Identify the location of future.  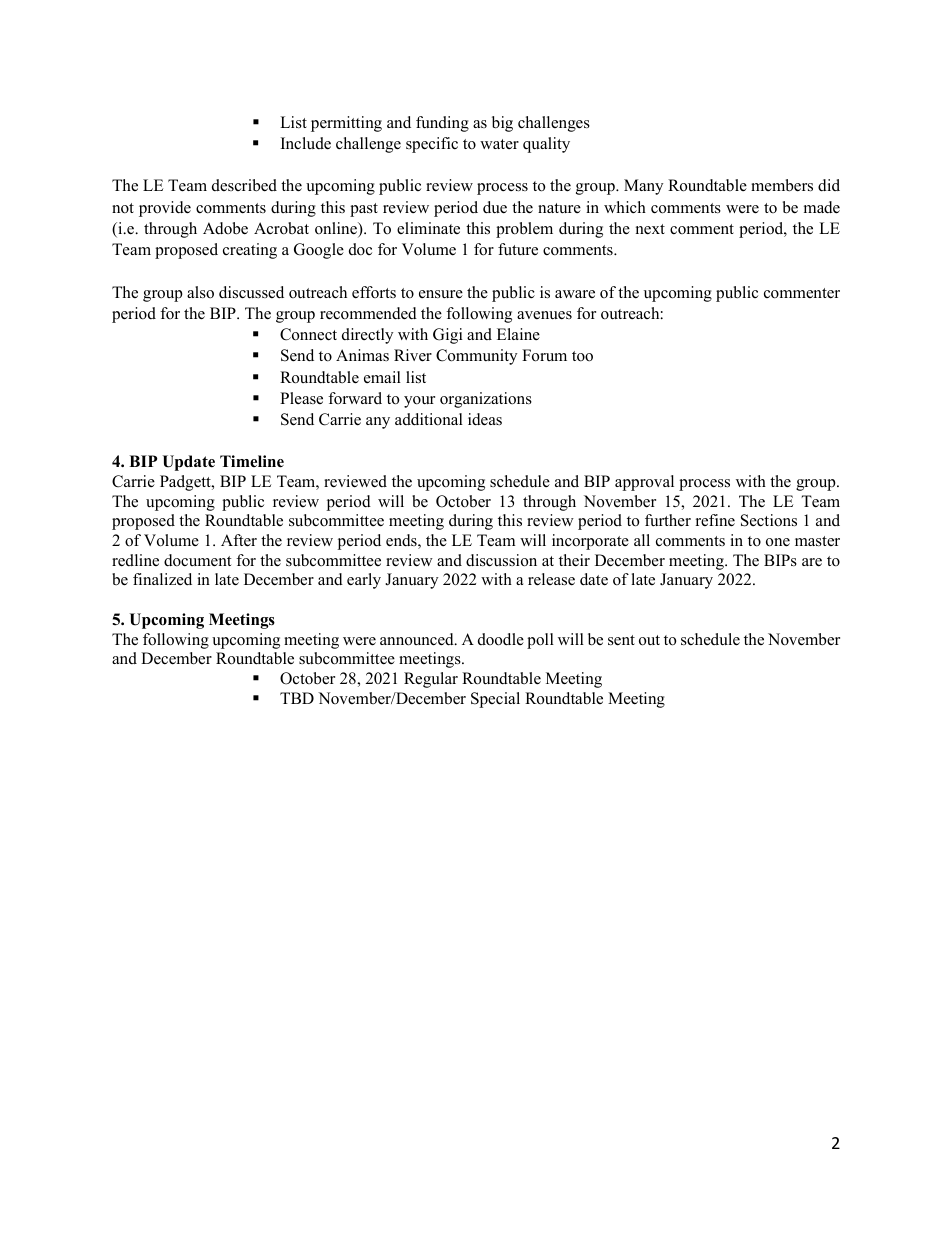
(518, 249).
